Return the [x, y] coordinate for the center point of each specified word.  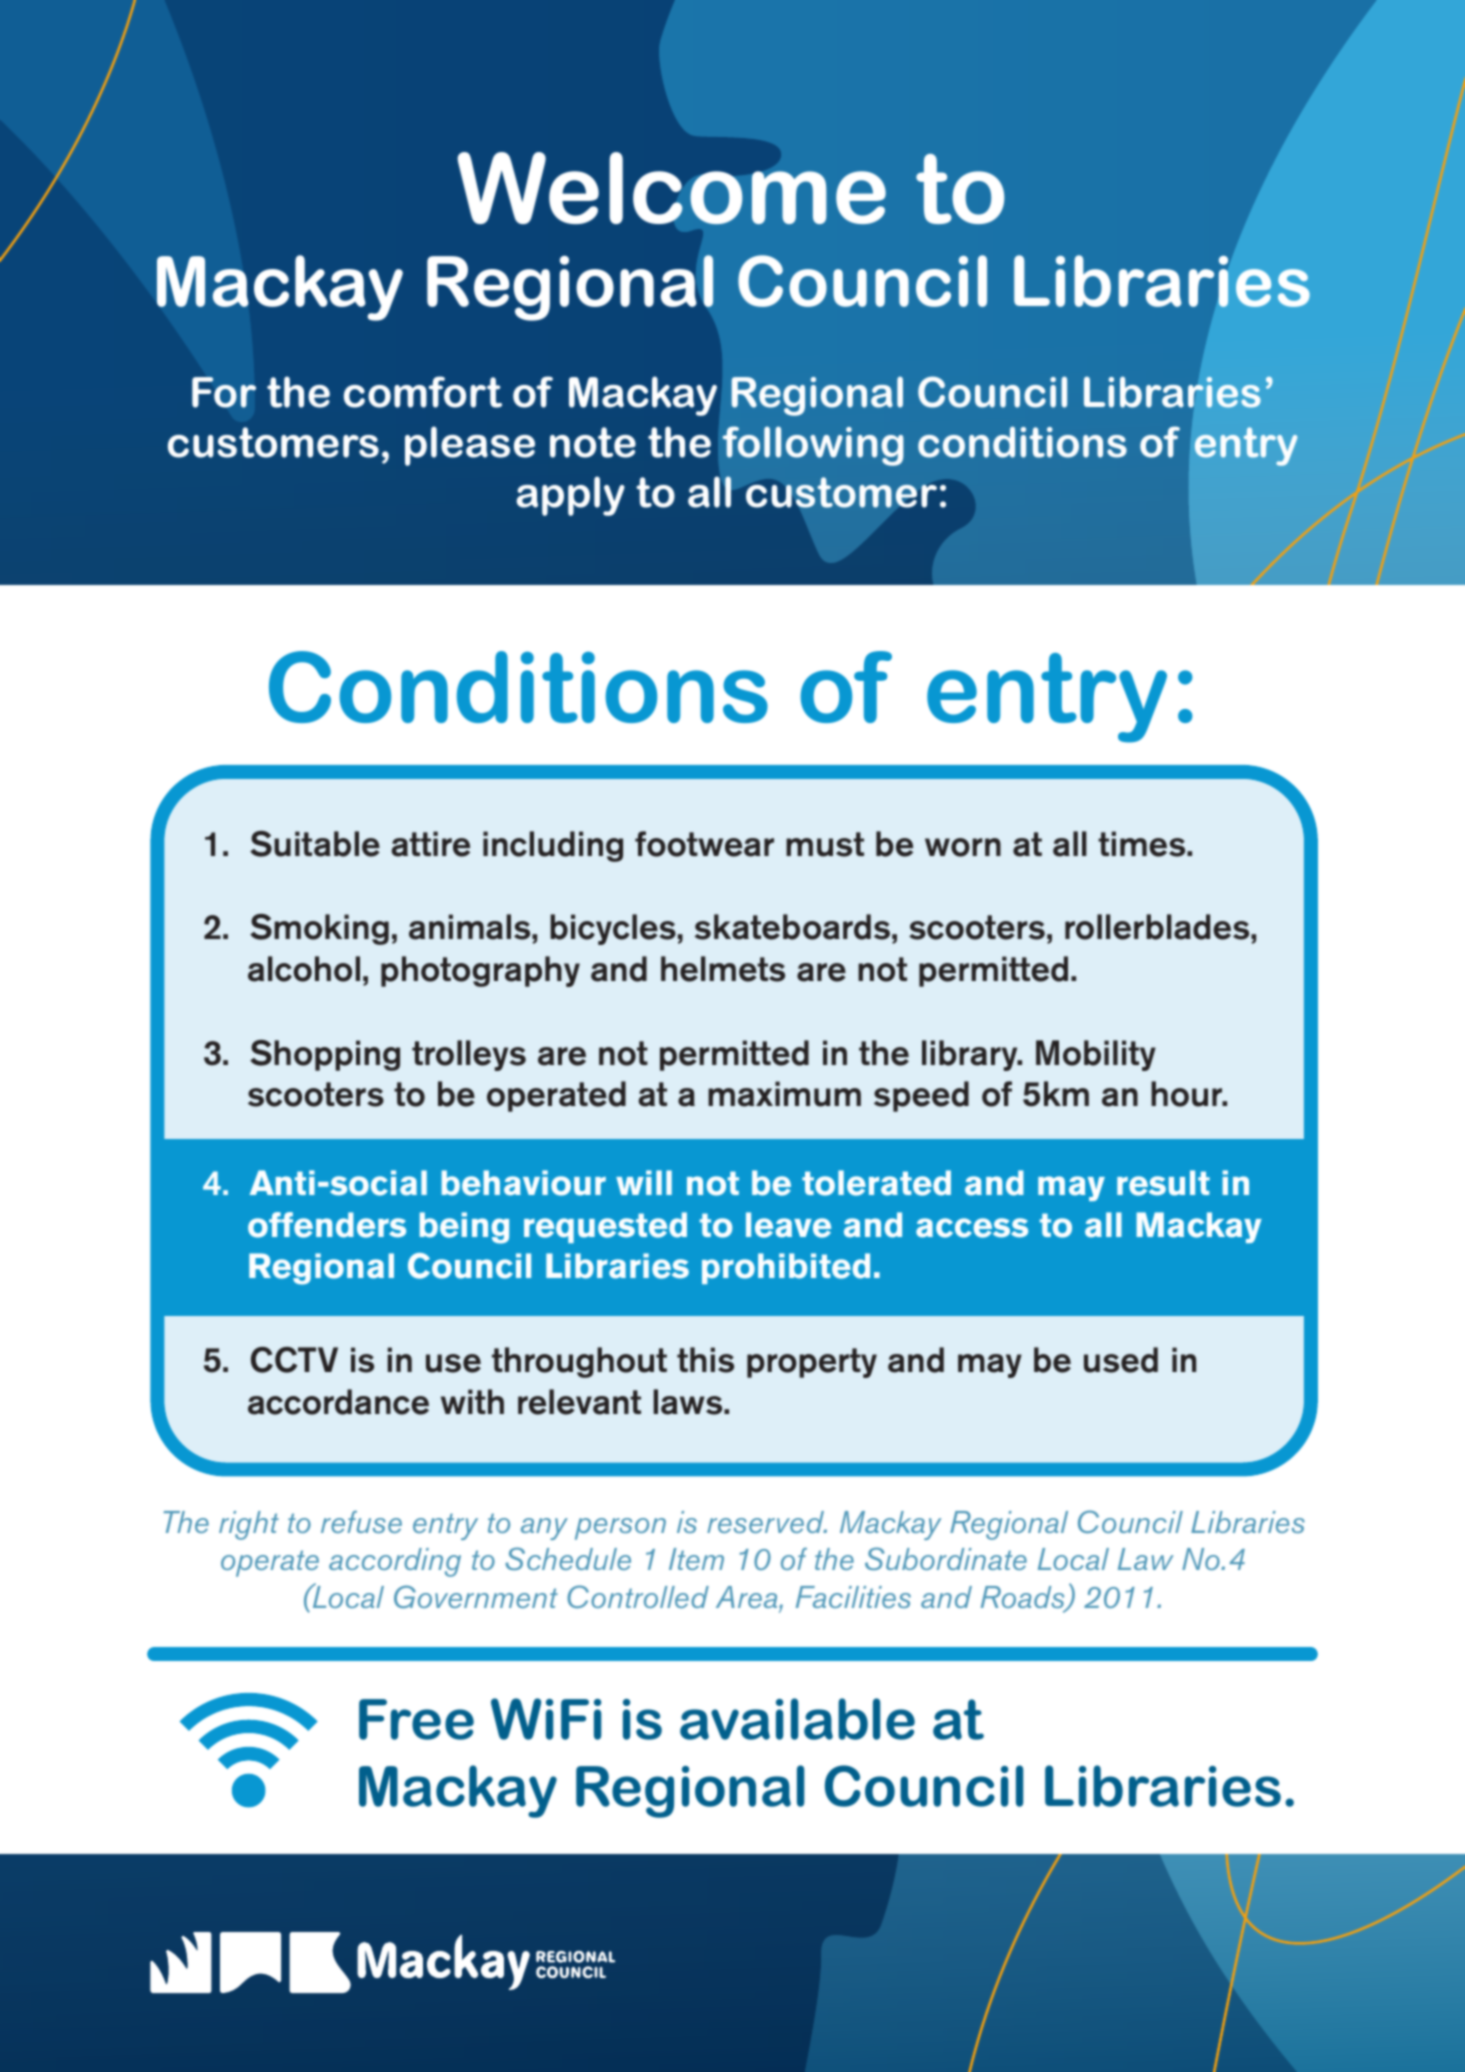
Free [416, 1719]
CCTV [294, 1360]
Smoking [319, 929]
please [470, 446]
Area [748, 1597]
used [1121, 1360]
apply [570, 496]
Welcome [671, 188]
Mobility [1096, 1055]
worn [963, 847]
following [813, 446]
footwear [704, 844]
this [705, 1360]
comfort [423, 392]
